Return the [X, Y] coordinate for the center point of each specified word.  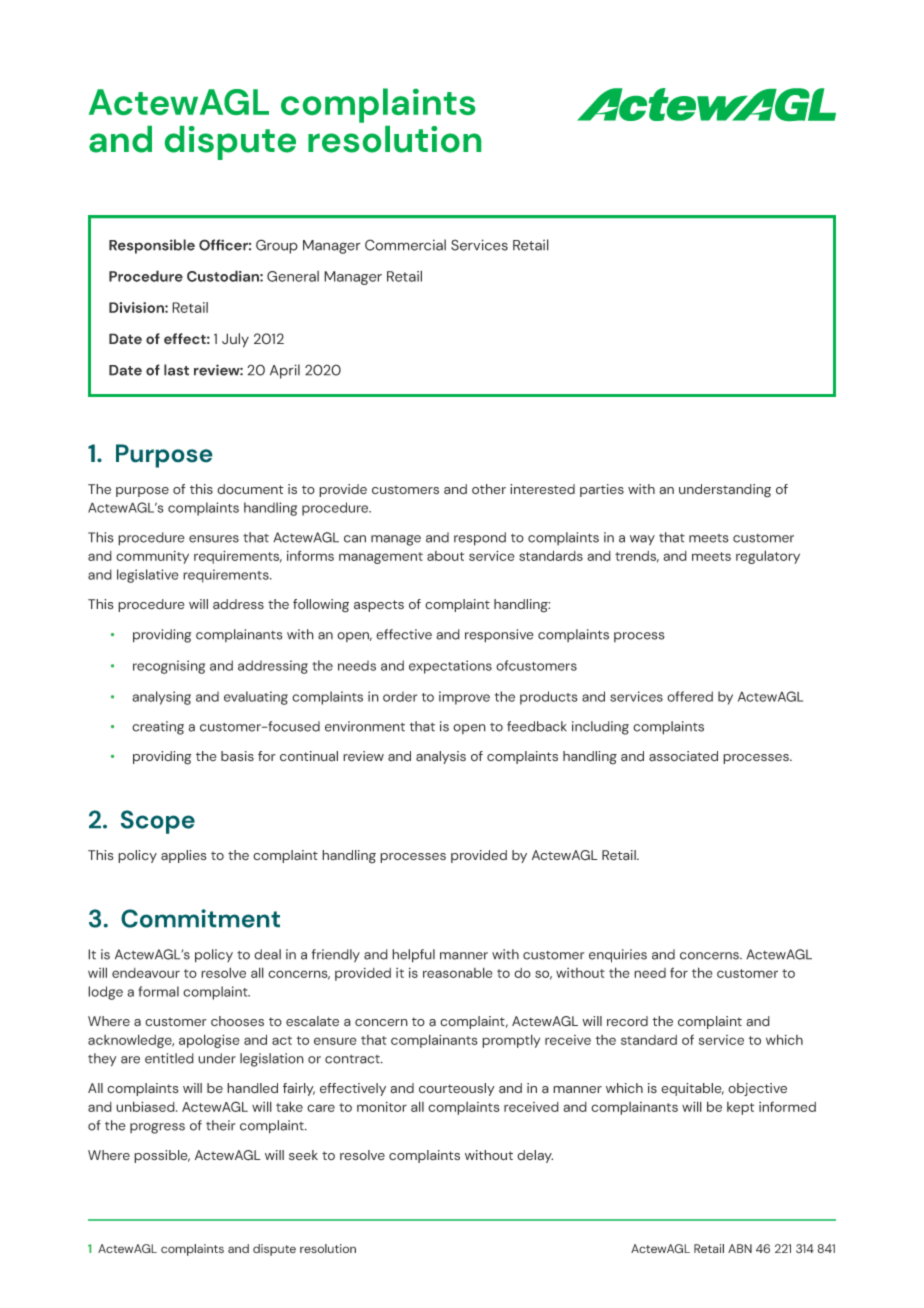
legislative [148, 576]
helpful [413, 956]
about [445, 556]
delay [535, 1156]
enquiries [618, 956]
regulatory [768, 557]
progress [157, 1128]
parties [602, 490]
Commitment [200, 918]
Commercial [405, 245]
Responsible [152, 246]
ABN [740, 1248]
